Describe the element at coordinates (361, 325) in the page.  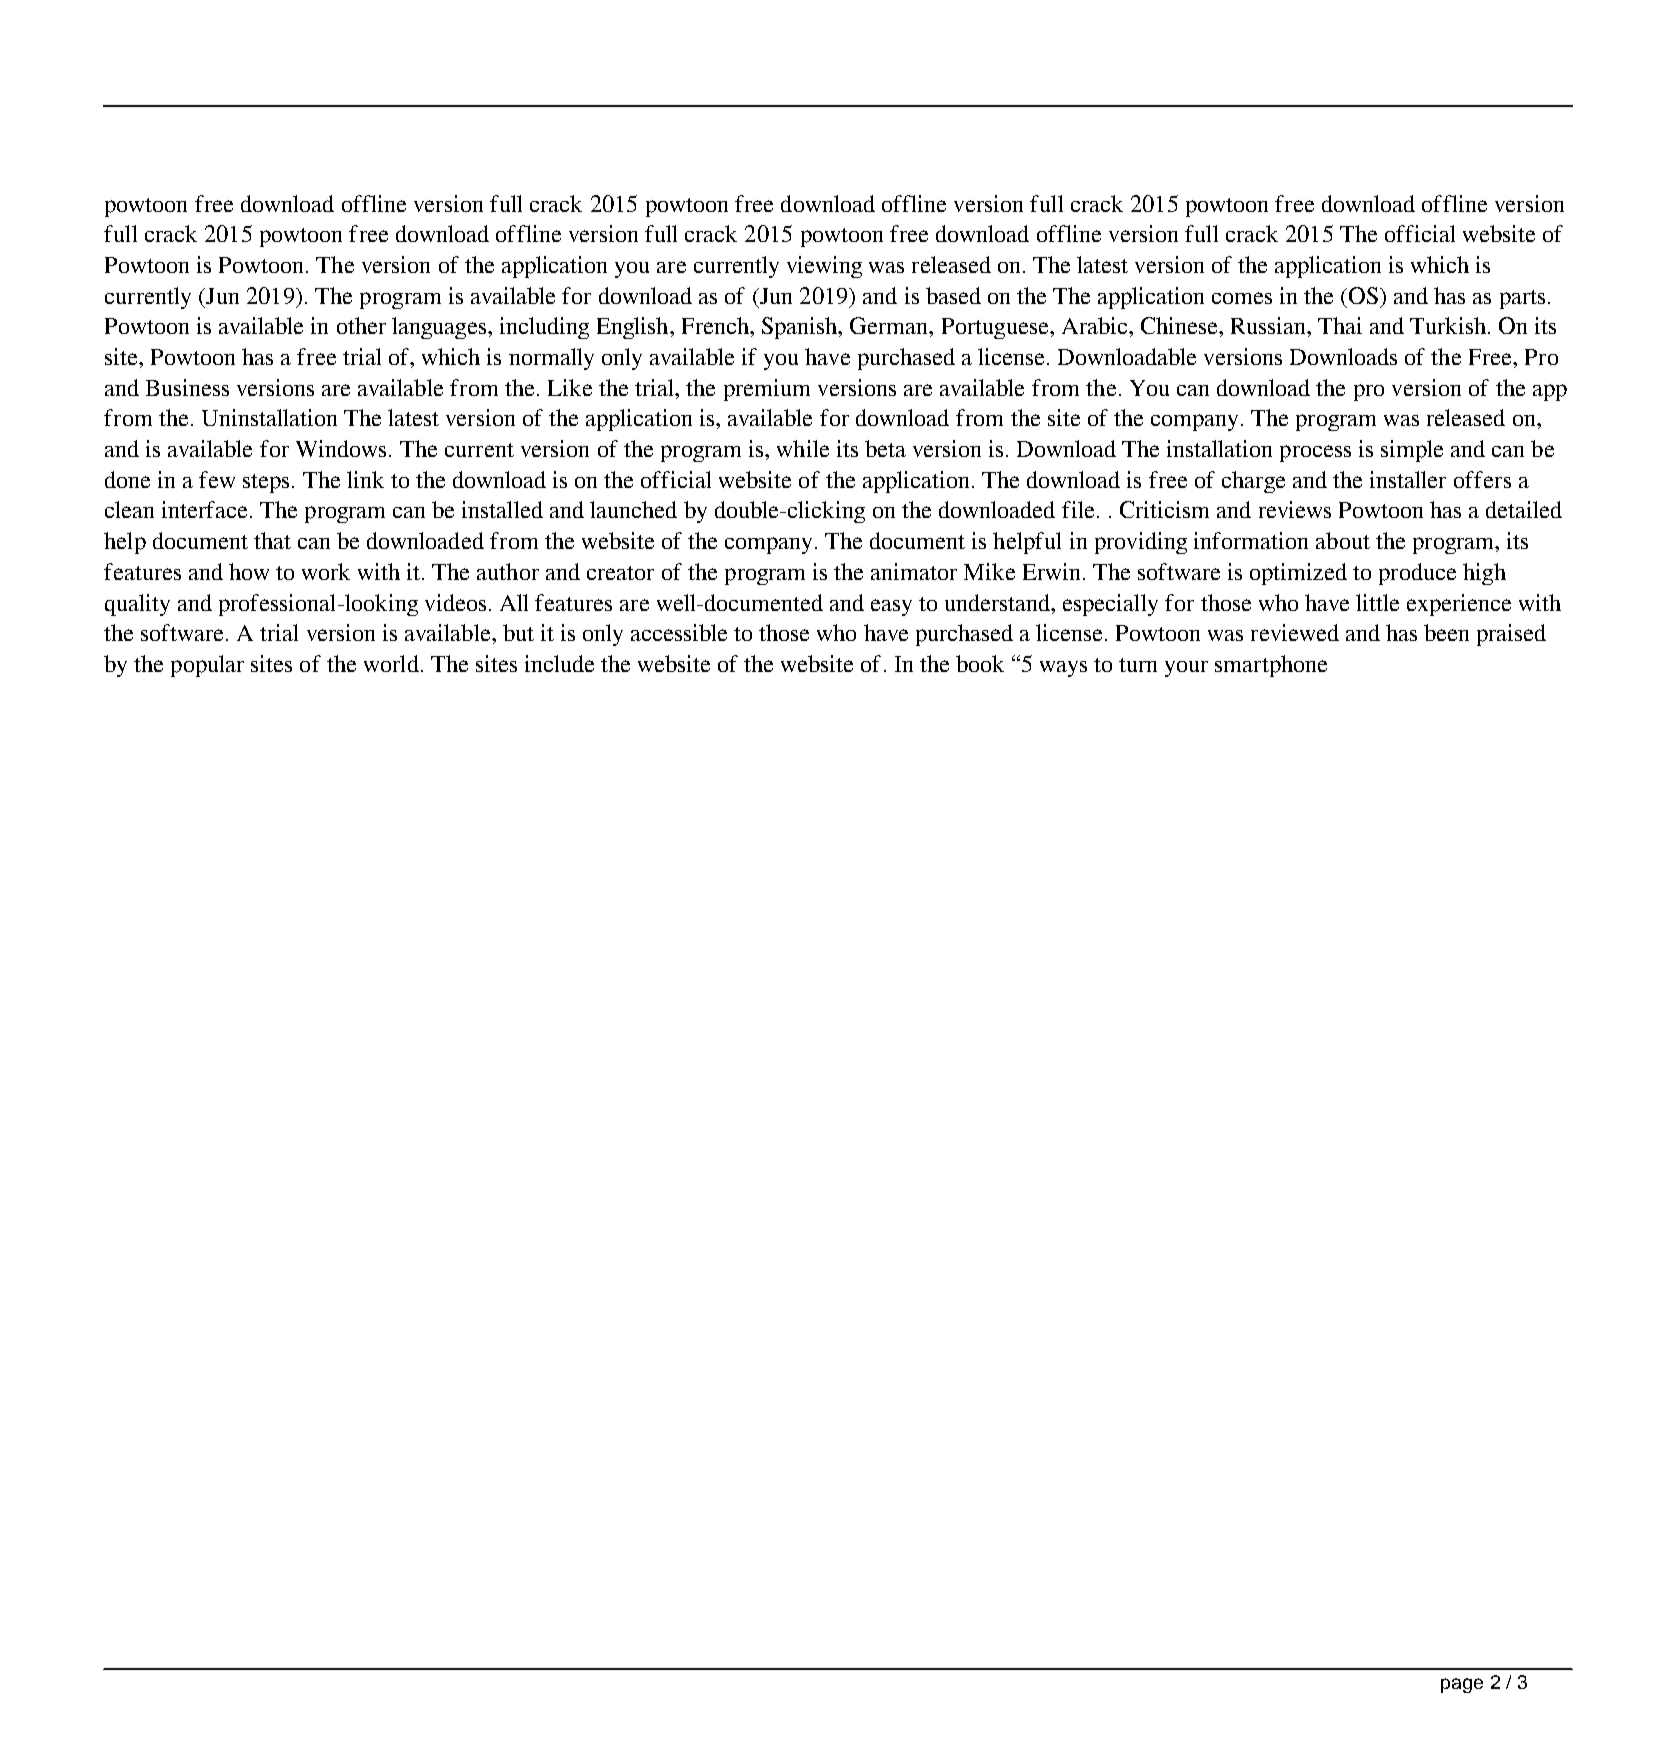
I see `other` at that location.
